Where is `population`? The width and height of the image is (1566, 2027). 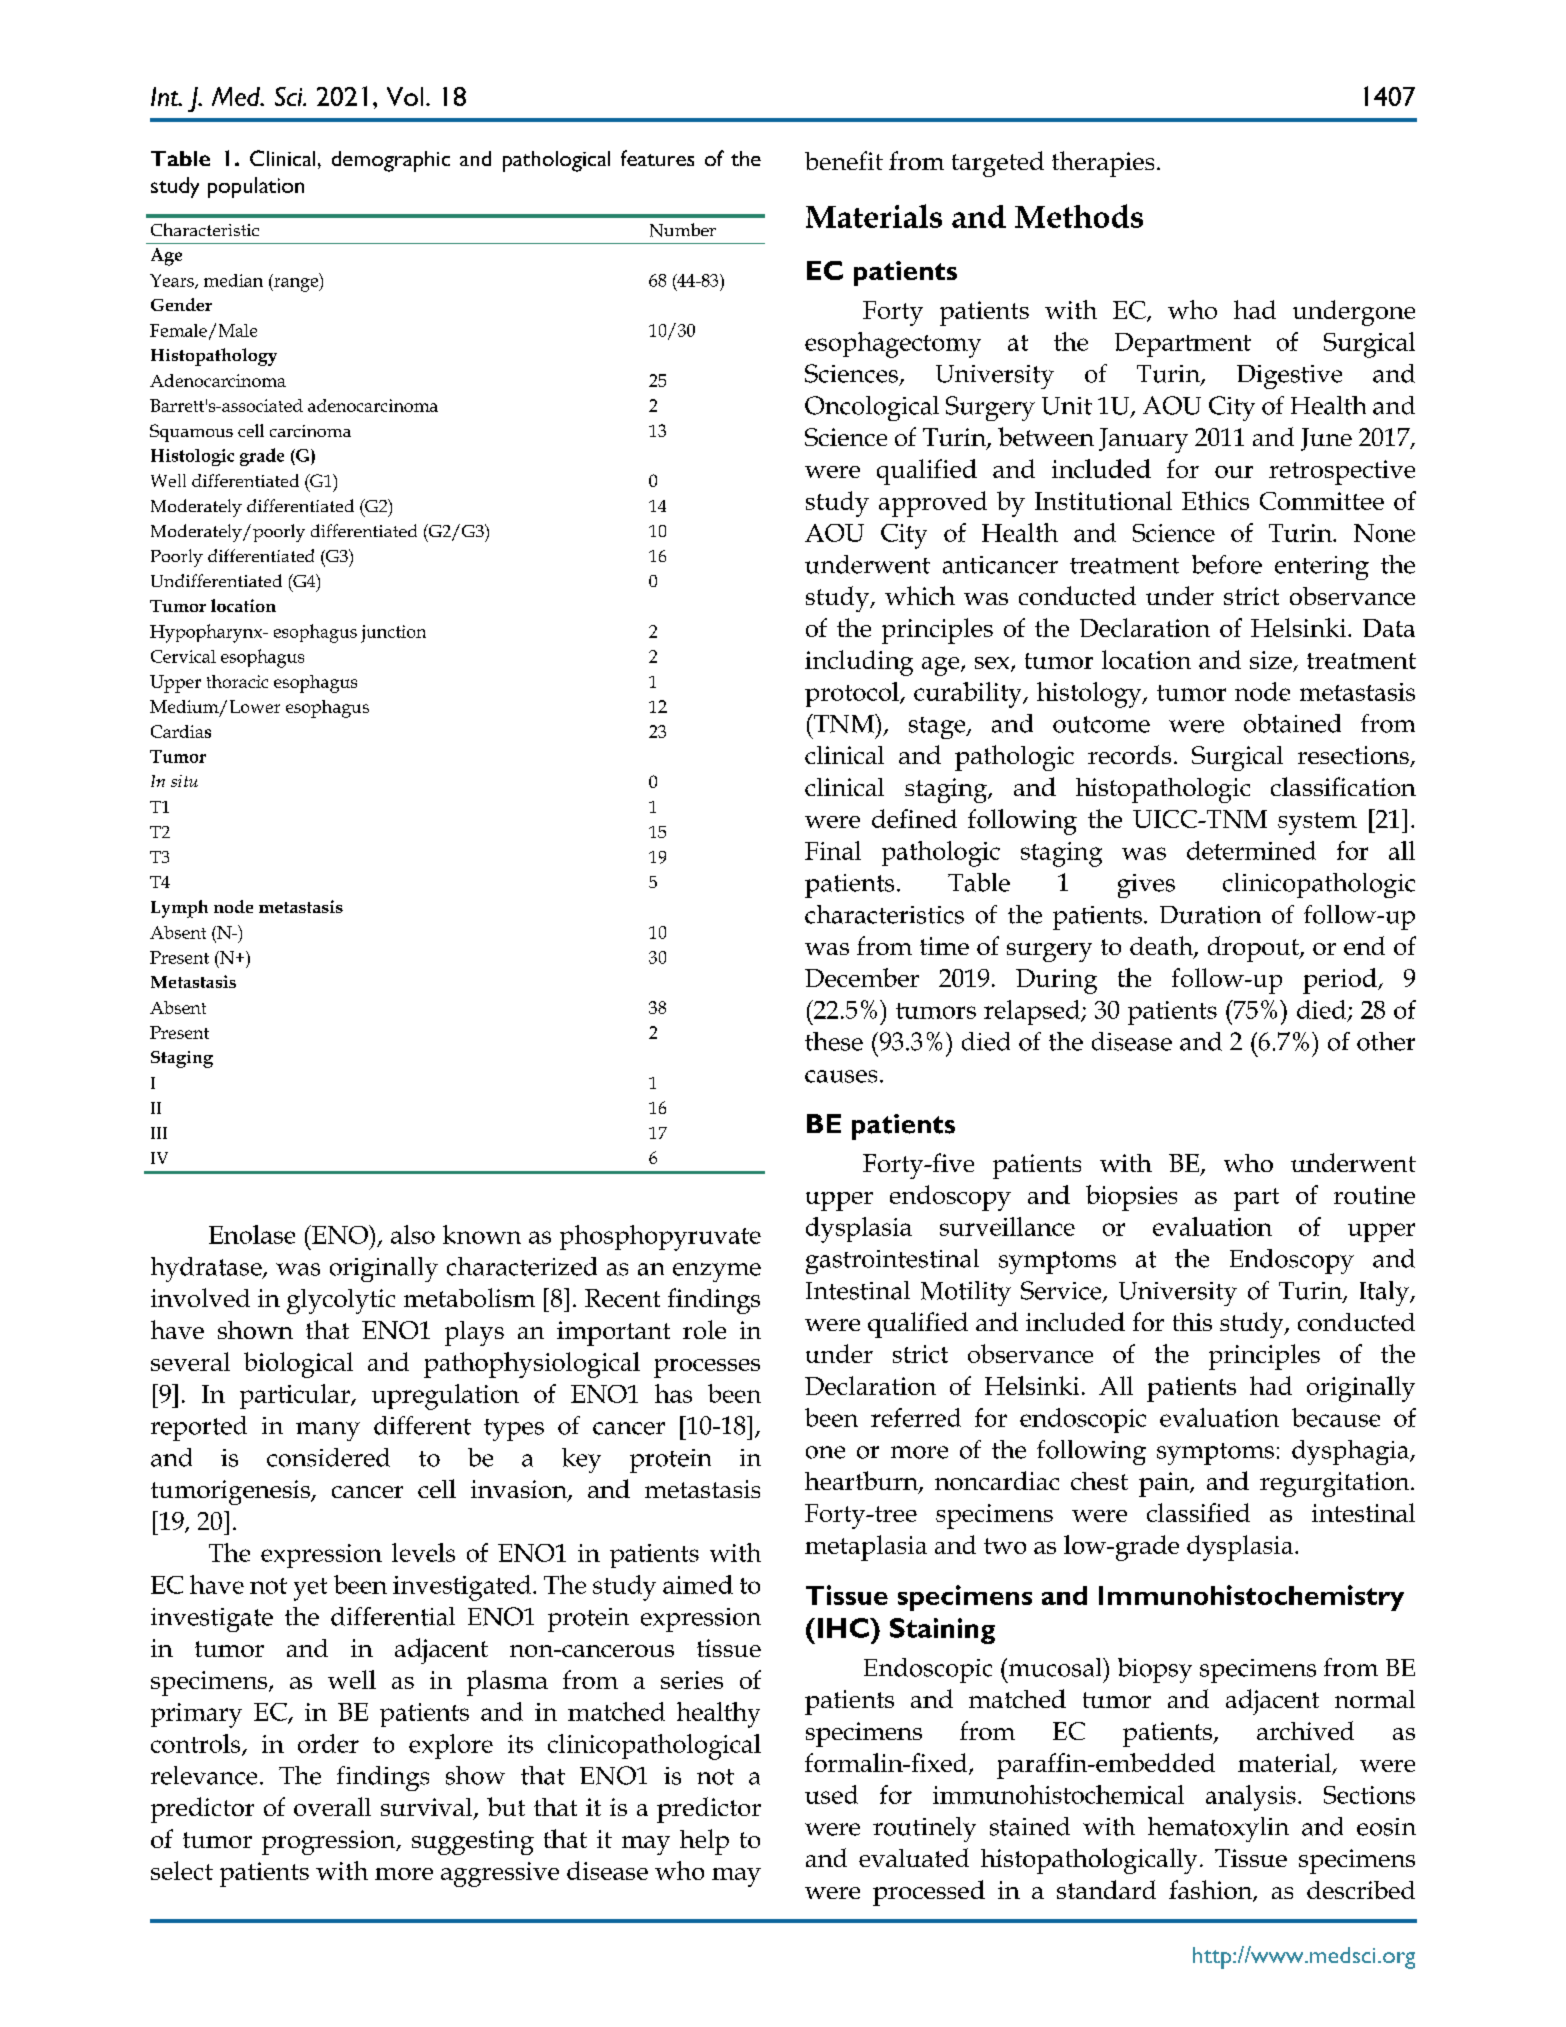
population is located at coordinates (256, 187).
